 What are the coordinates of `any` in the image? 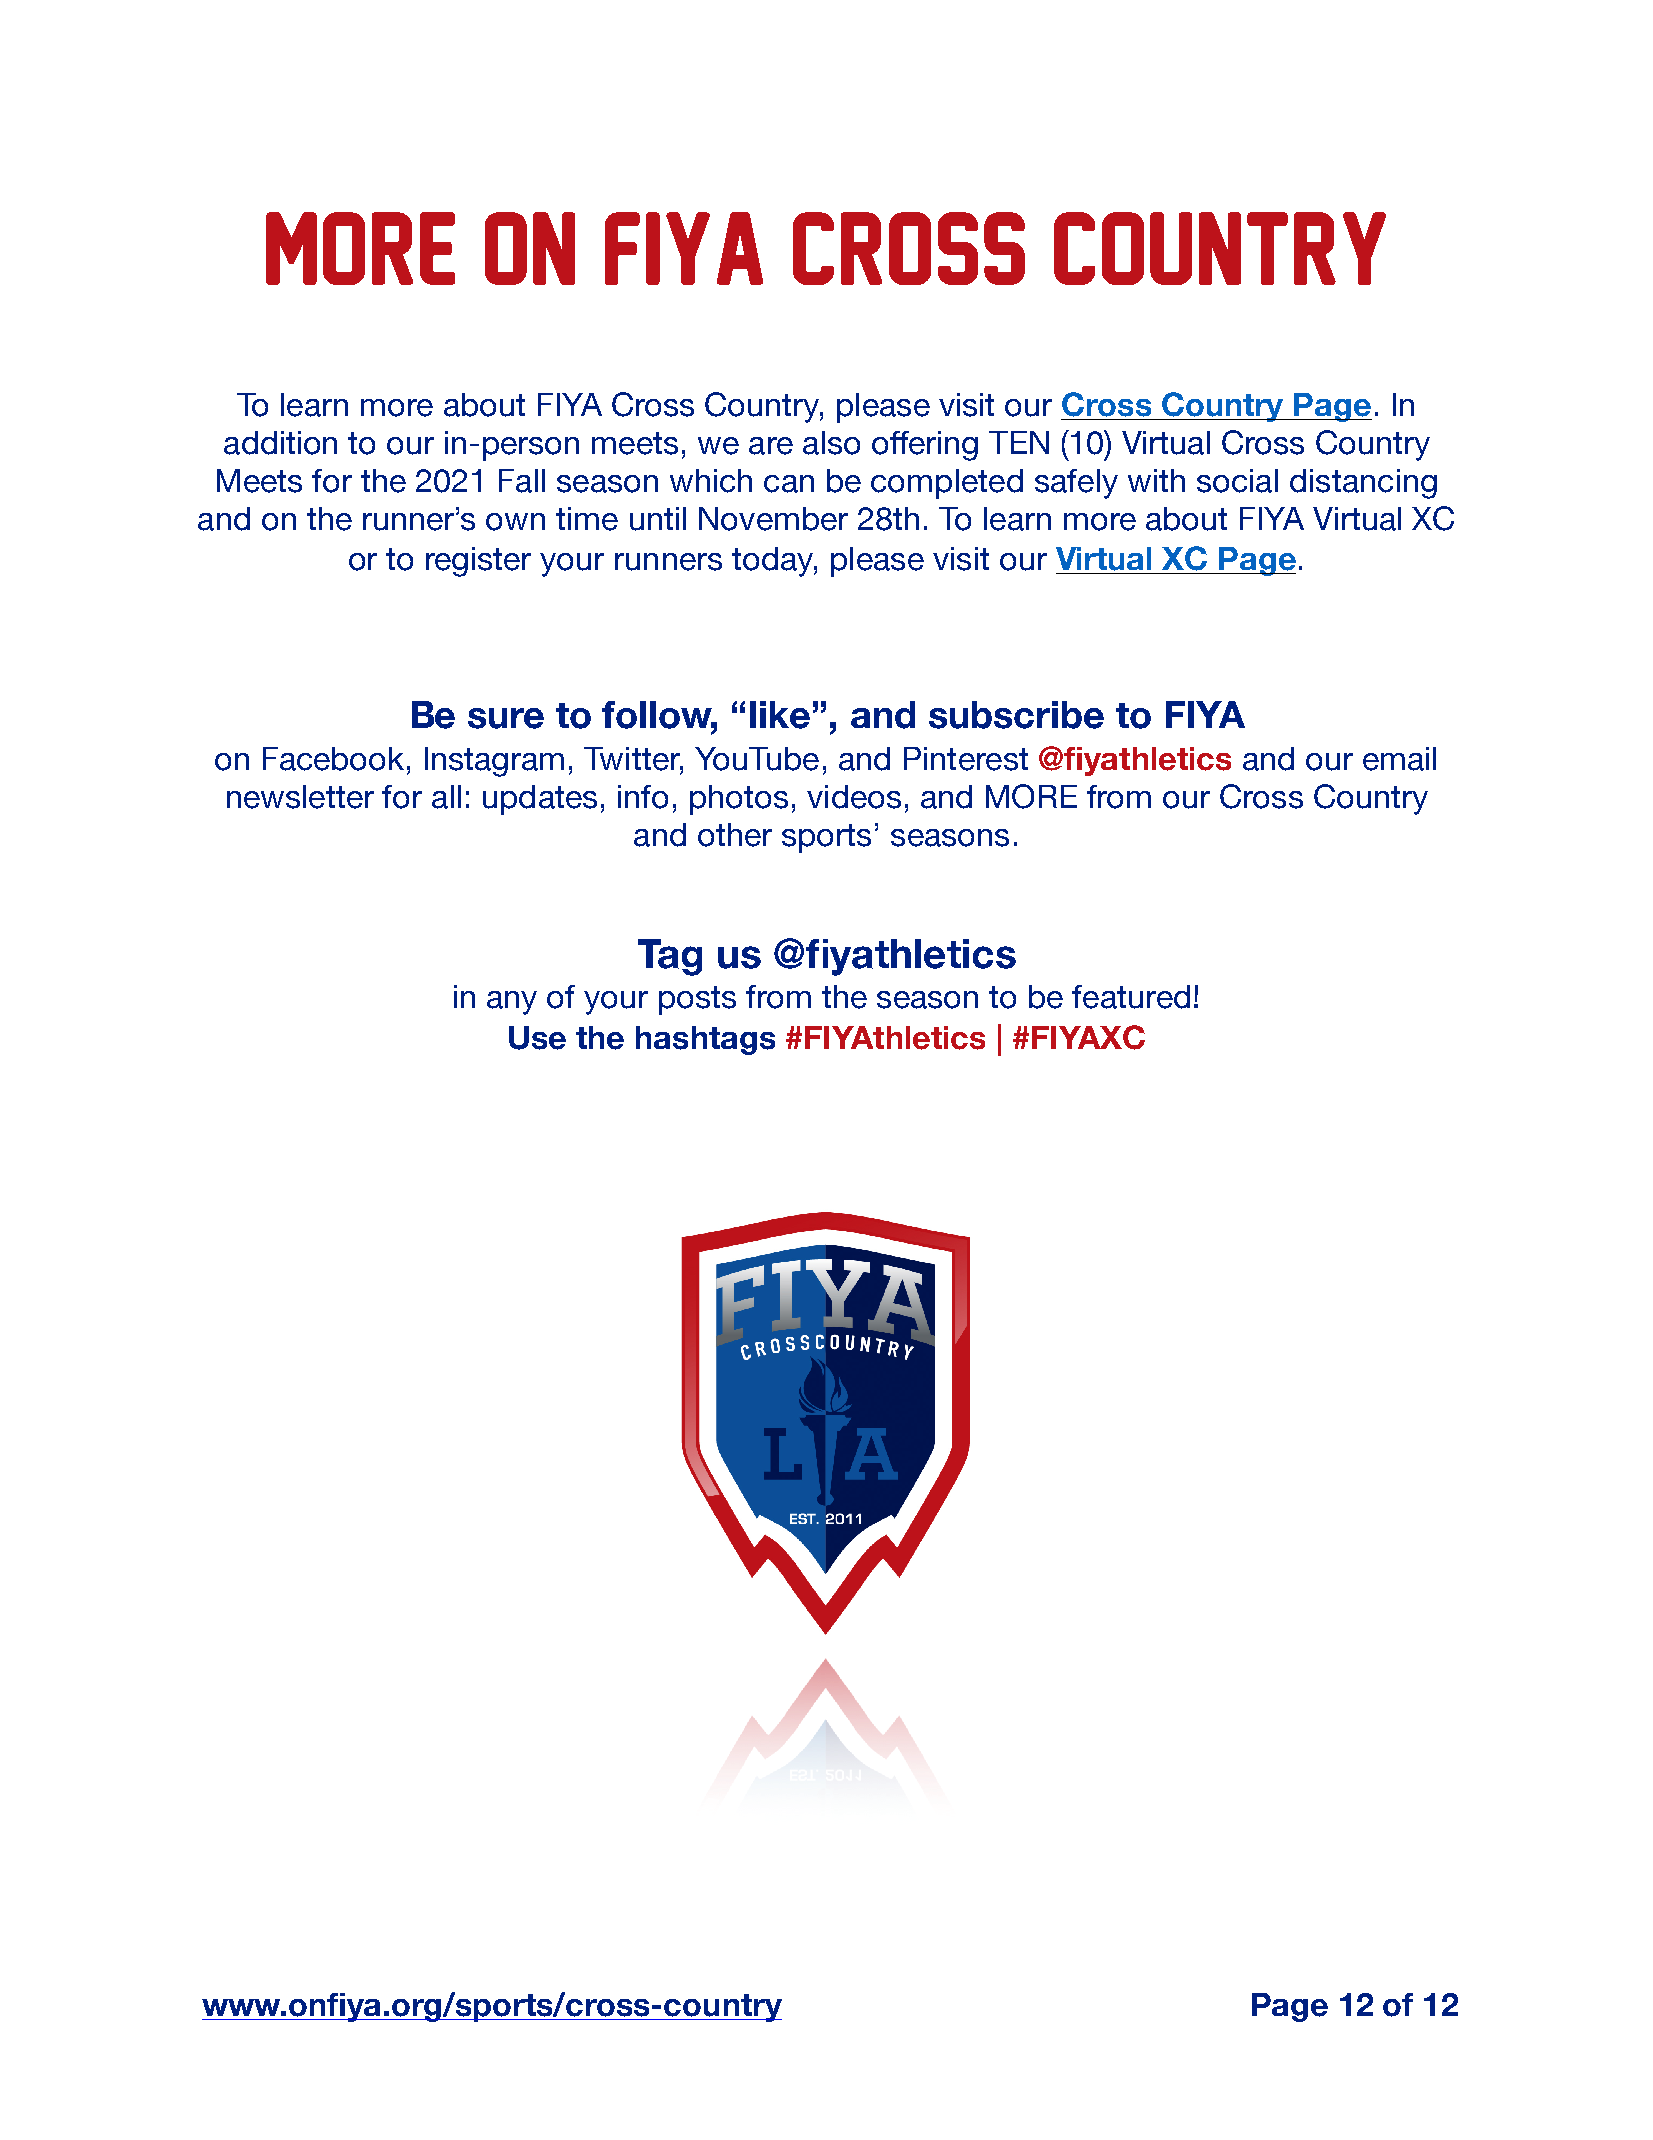 It's located at (512, 1003).
